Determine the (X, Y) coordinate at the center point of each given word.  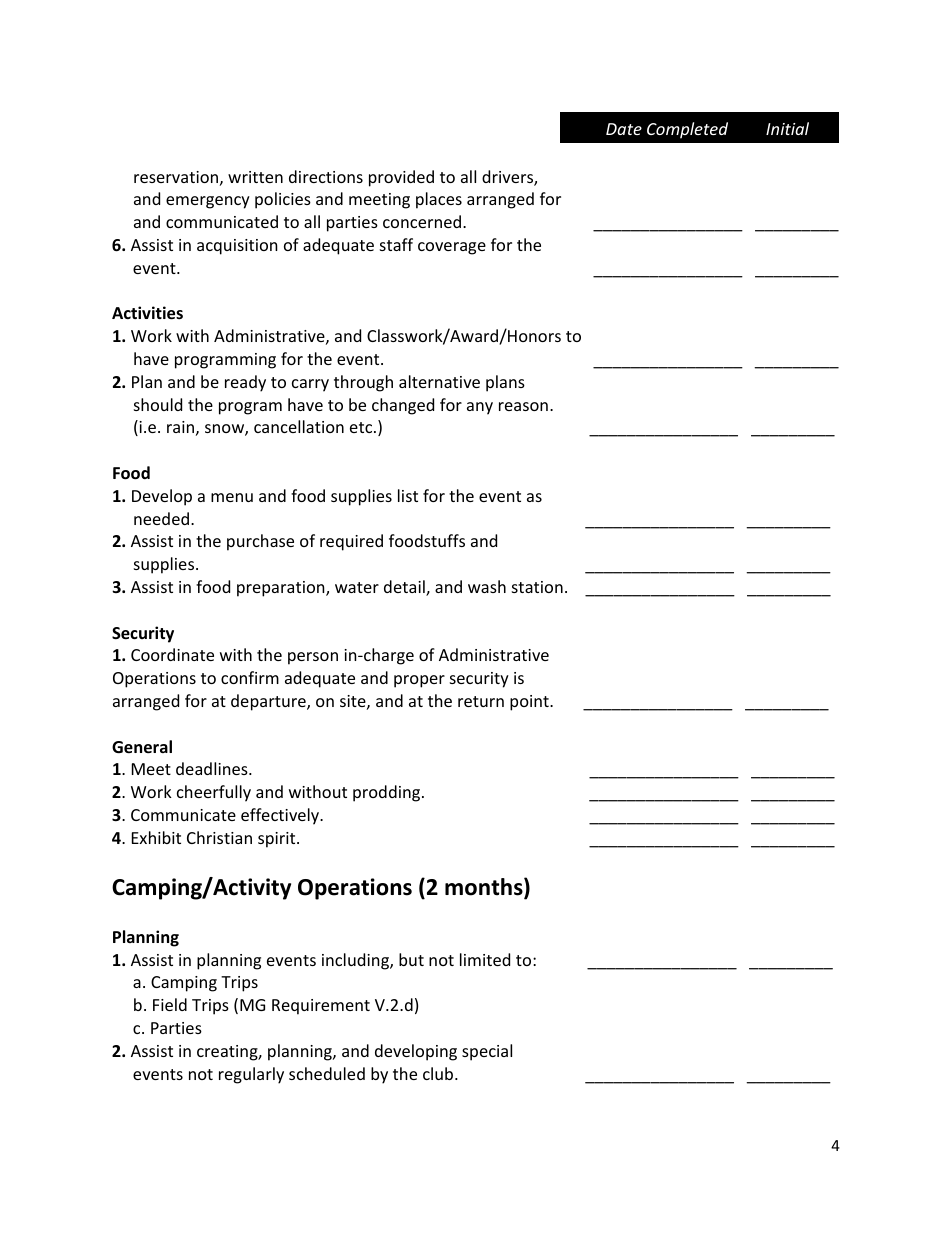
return (481, 701)
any (480, 408)
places (439, 200)
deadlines (213, 768)
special (487, 1052)
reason (523, 406)
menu (232, 497)
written (255, 177)
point (530, 703)
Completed (687, 130)
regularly (251, 1075)
